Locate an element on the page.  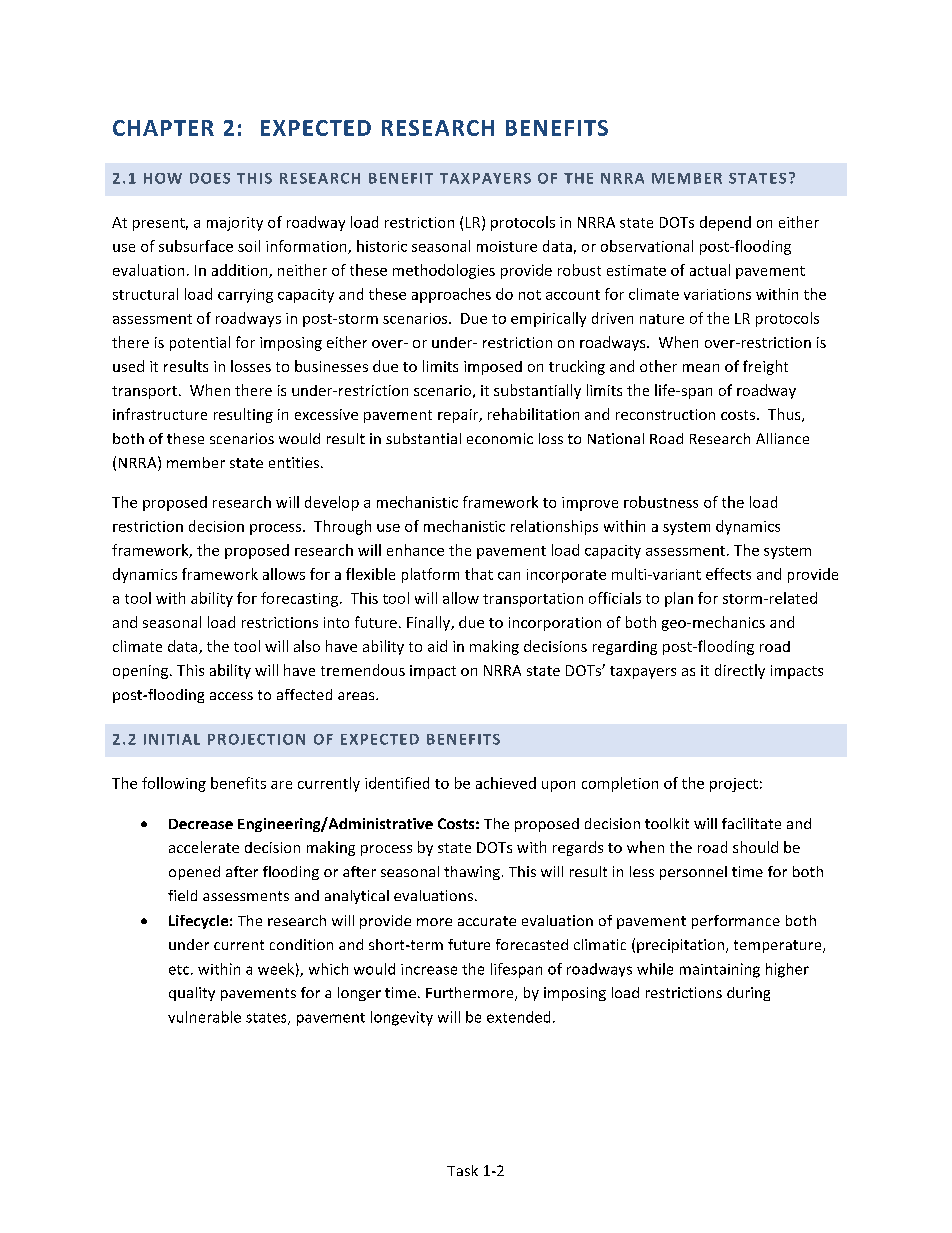
DOES is located at coordinates (210, 178).
